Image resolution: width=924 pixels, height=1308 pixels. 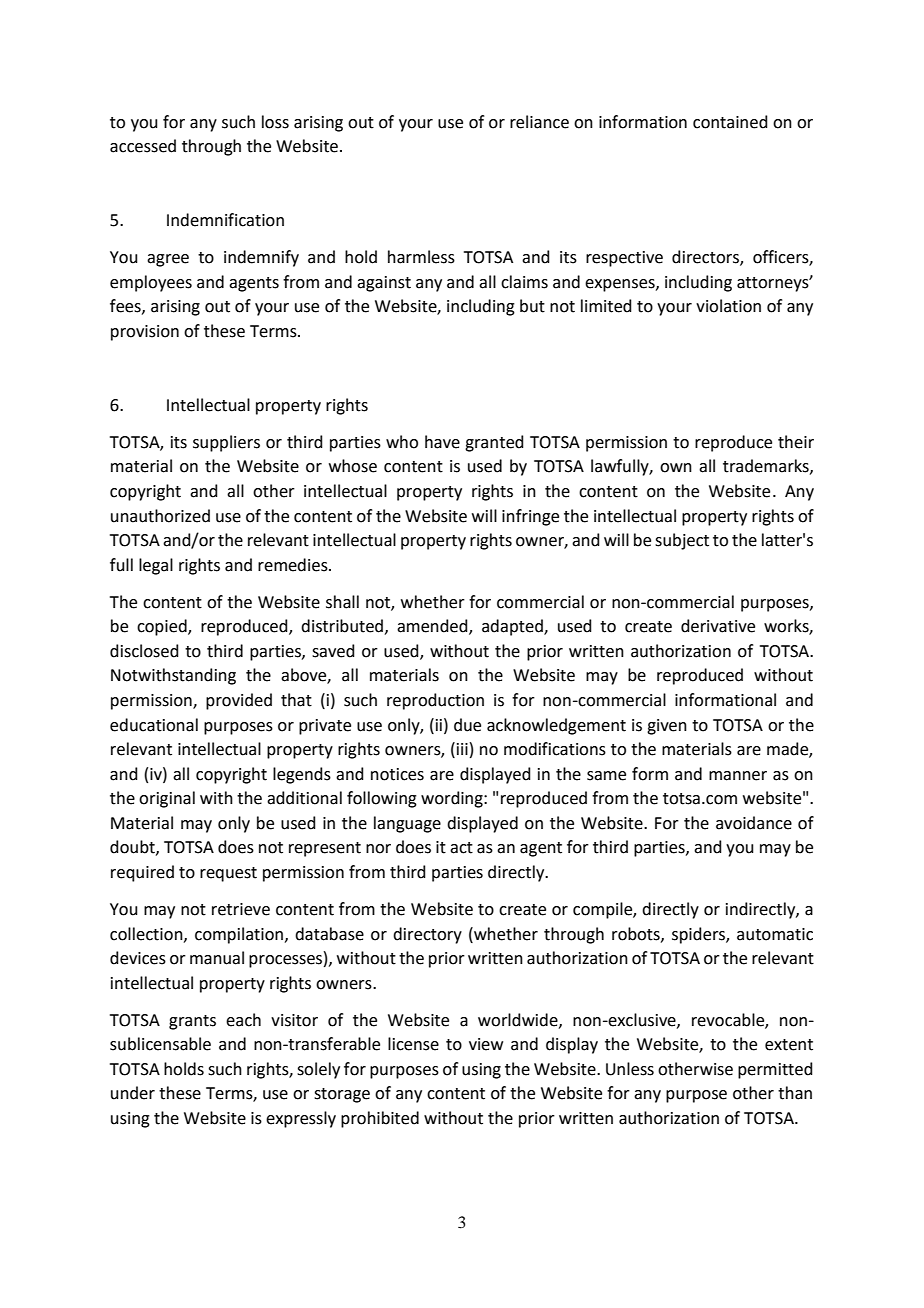 What do you see at coordinates (730, 122) in the document?
I see `contained` at bounding box center [730, 122].
